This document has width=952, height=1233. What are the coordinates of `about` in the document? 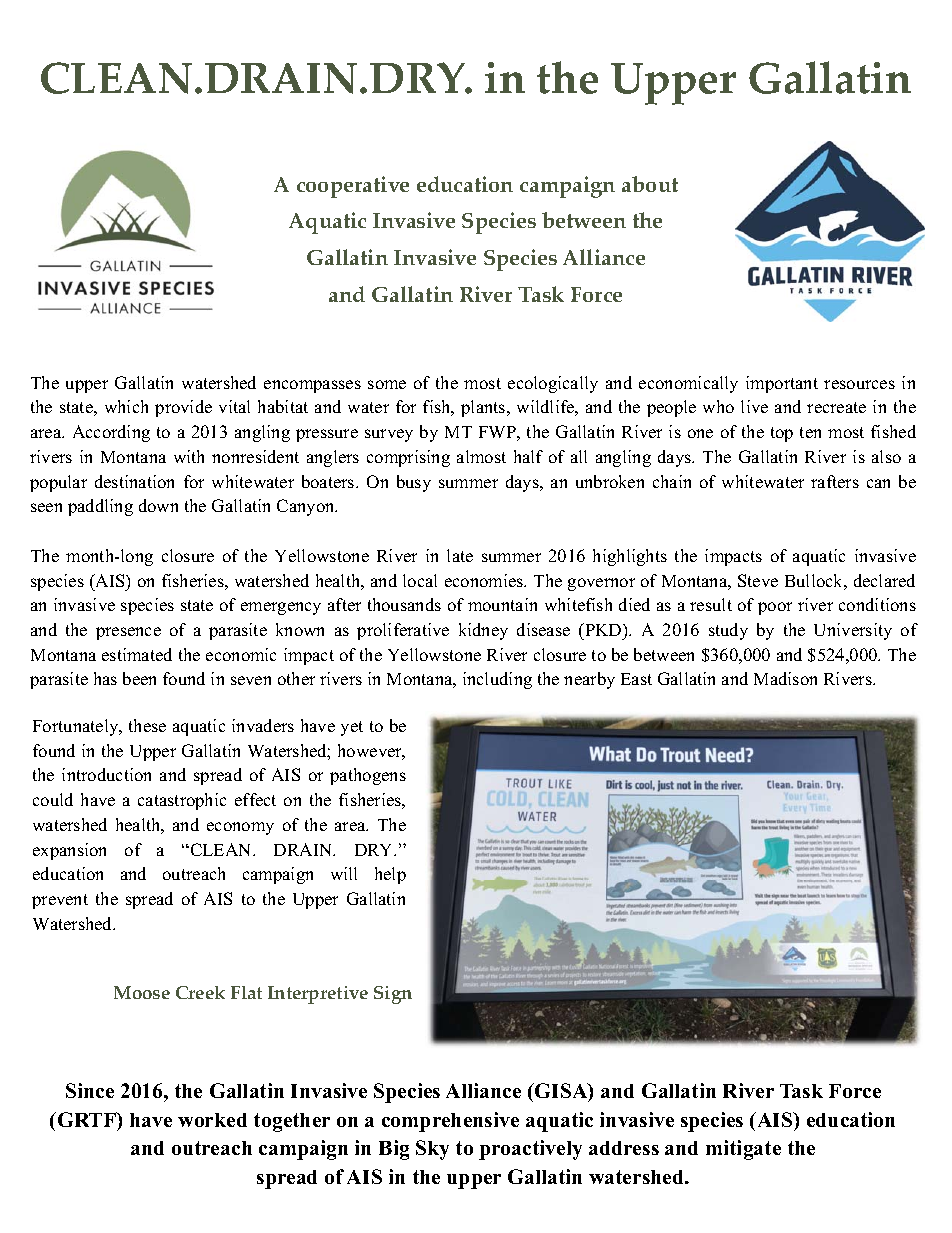 It's located at (650, 184).
